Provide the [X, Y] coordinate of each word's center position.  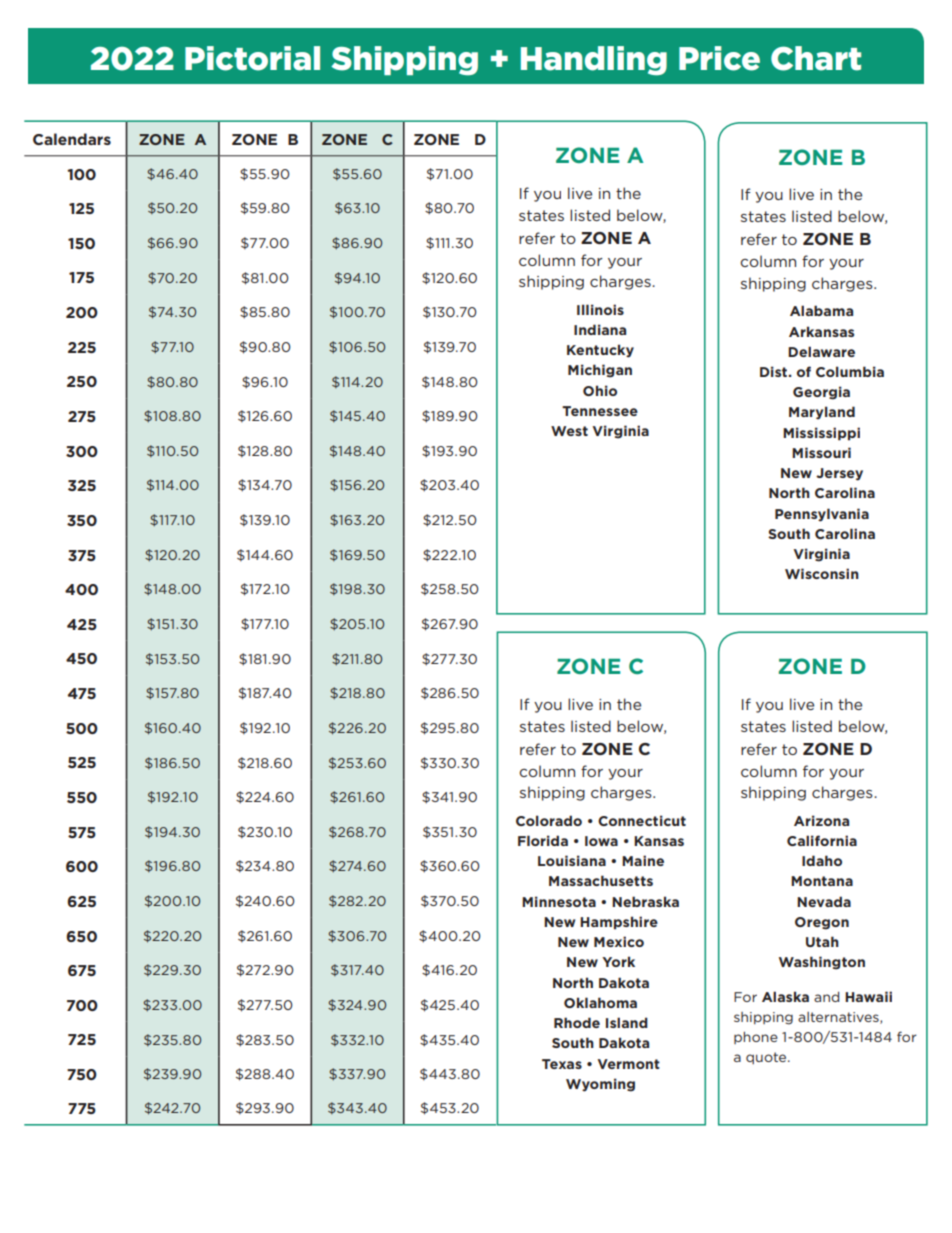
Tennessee [600, 411]
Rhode [577, 1022]
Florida [543, 840]
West [569, 431]
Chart [816, 58]
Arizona [821, 820]
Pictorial [252, 58]
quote [767, 1058]
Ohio [600, 390]
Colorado [549, 820]
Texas [562, 1064]
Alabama [821, 310]
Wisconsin [822, 573]
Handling [594, 61]
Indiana [600, 329]
